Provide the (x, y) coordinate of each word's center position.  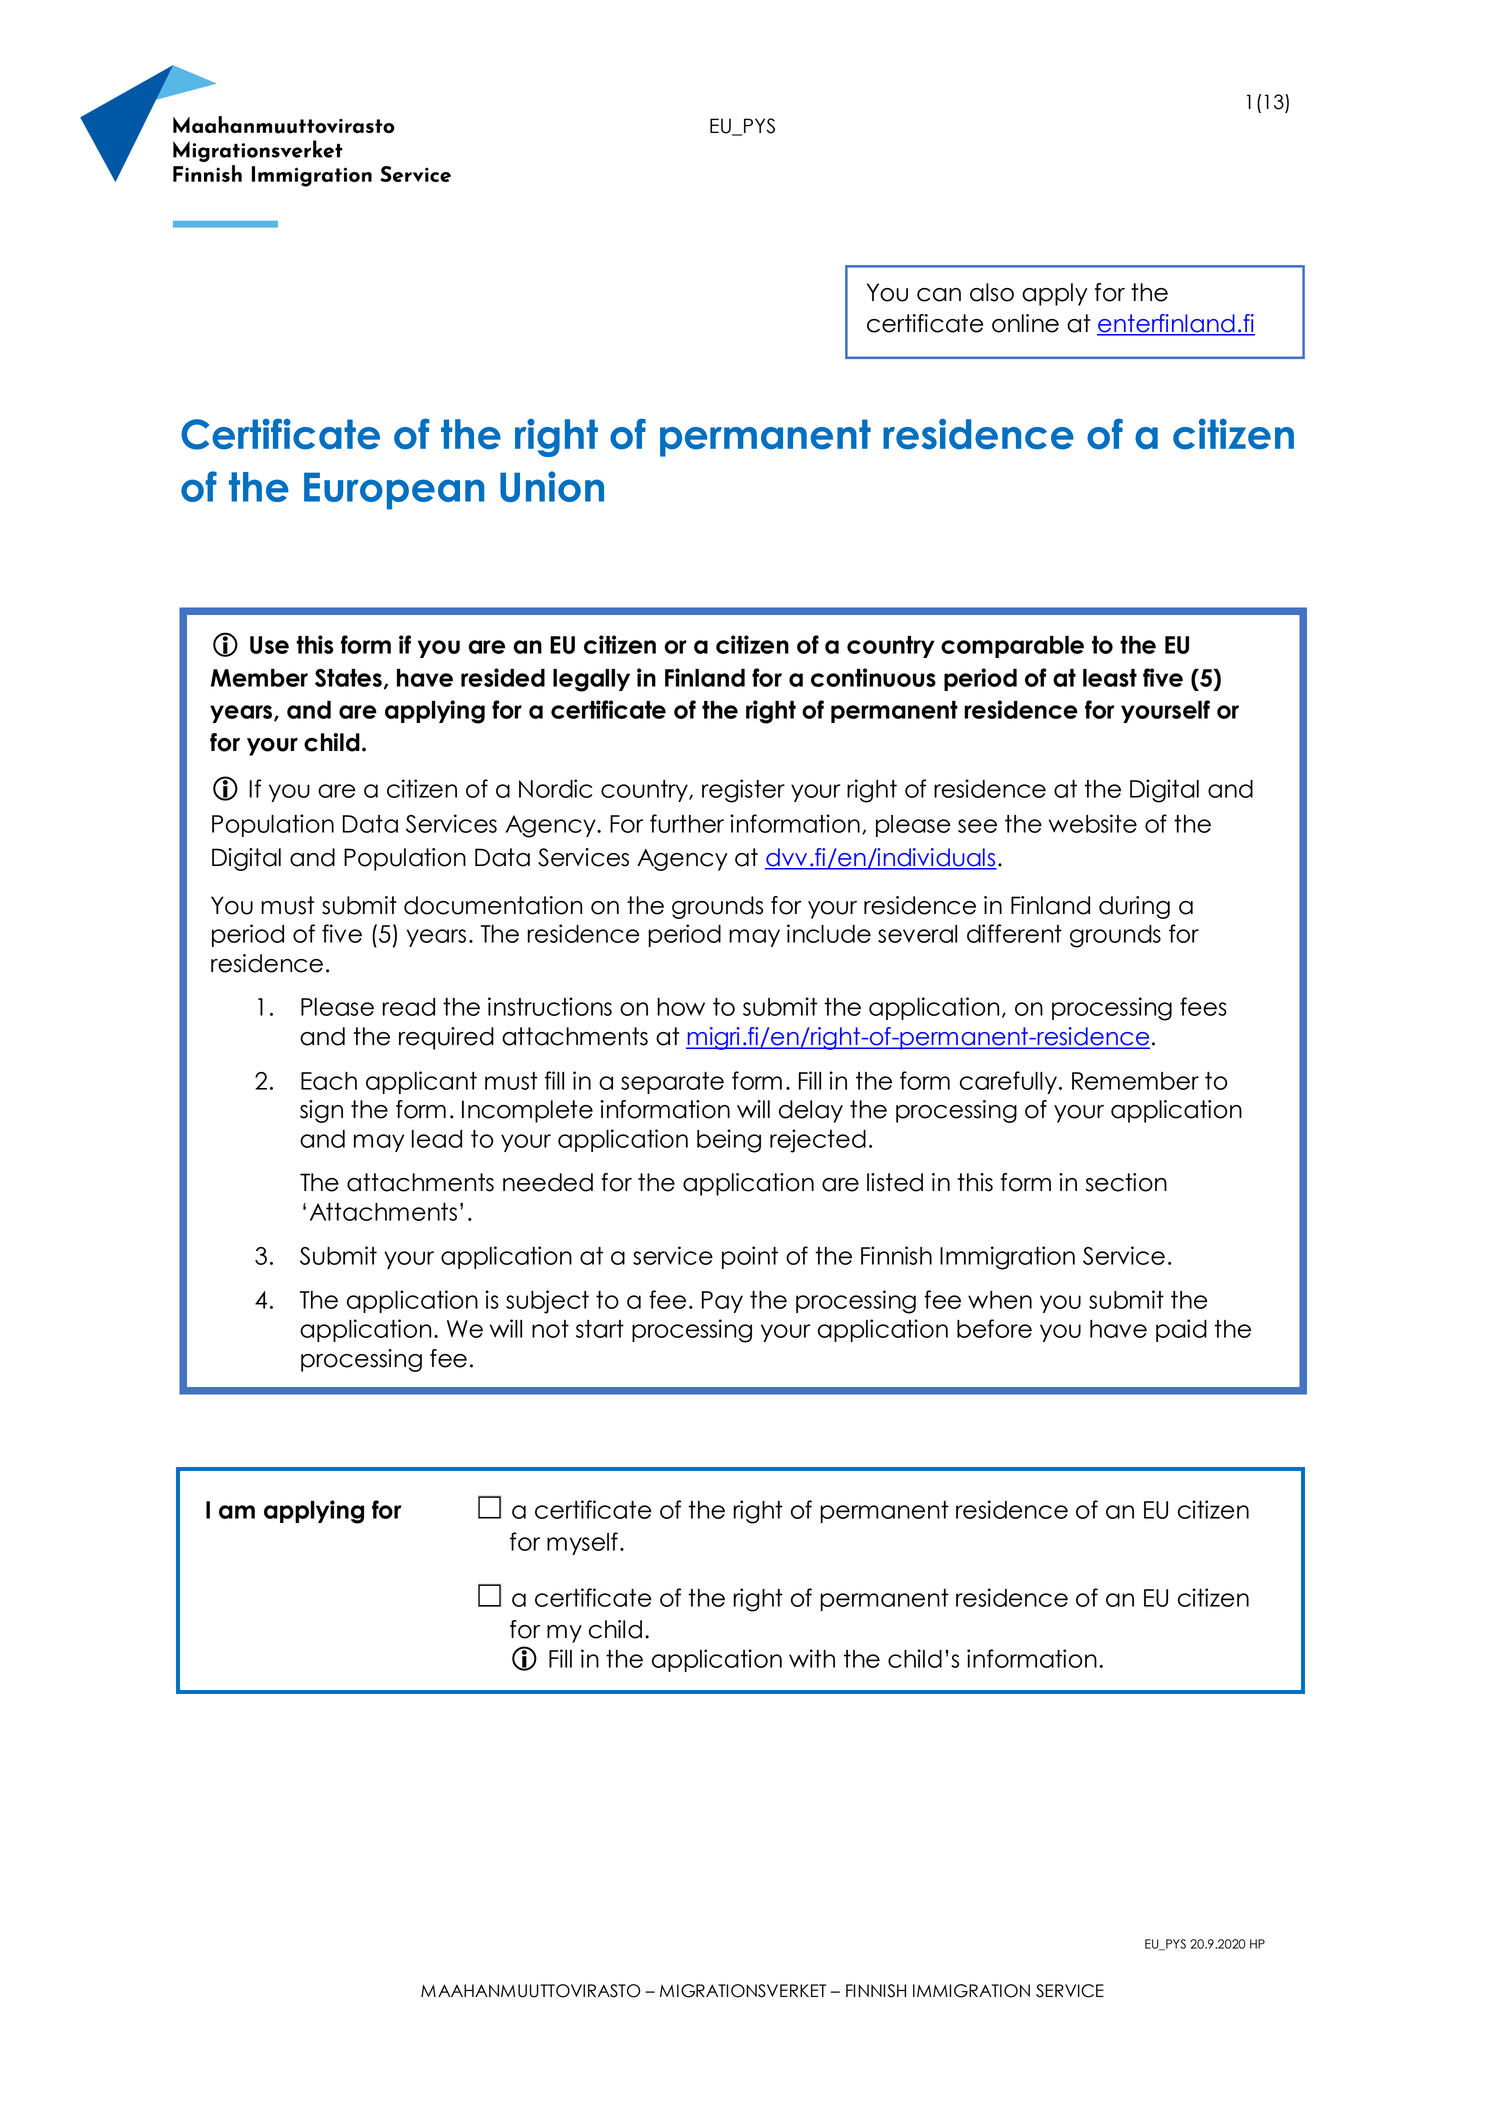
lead (437, 1139)
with (812, 1658)
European (394, 491)
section (1126, 1182)
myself (582, 1543)
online (1025, 323)
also (992, 292)
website (1093, 823)
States (348, 678)
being (729, 1141)
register (743, 791)
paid (1181, 1330)
